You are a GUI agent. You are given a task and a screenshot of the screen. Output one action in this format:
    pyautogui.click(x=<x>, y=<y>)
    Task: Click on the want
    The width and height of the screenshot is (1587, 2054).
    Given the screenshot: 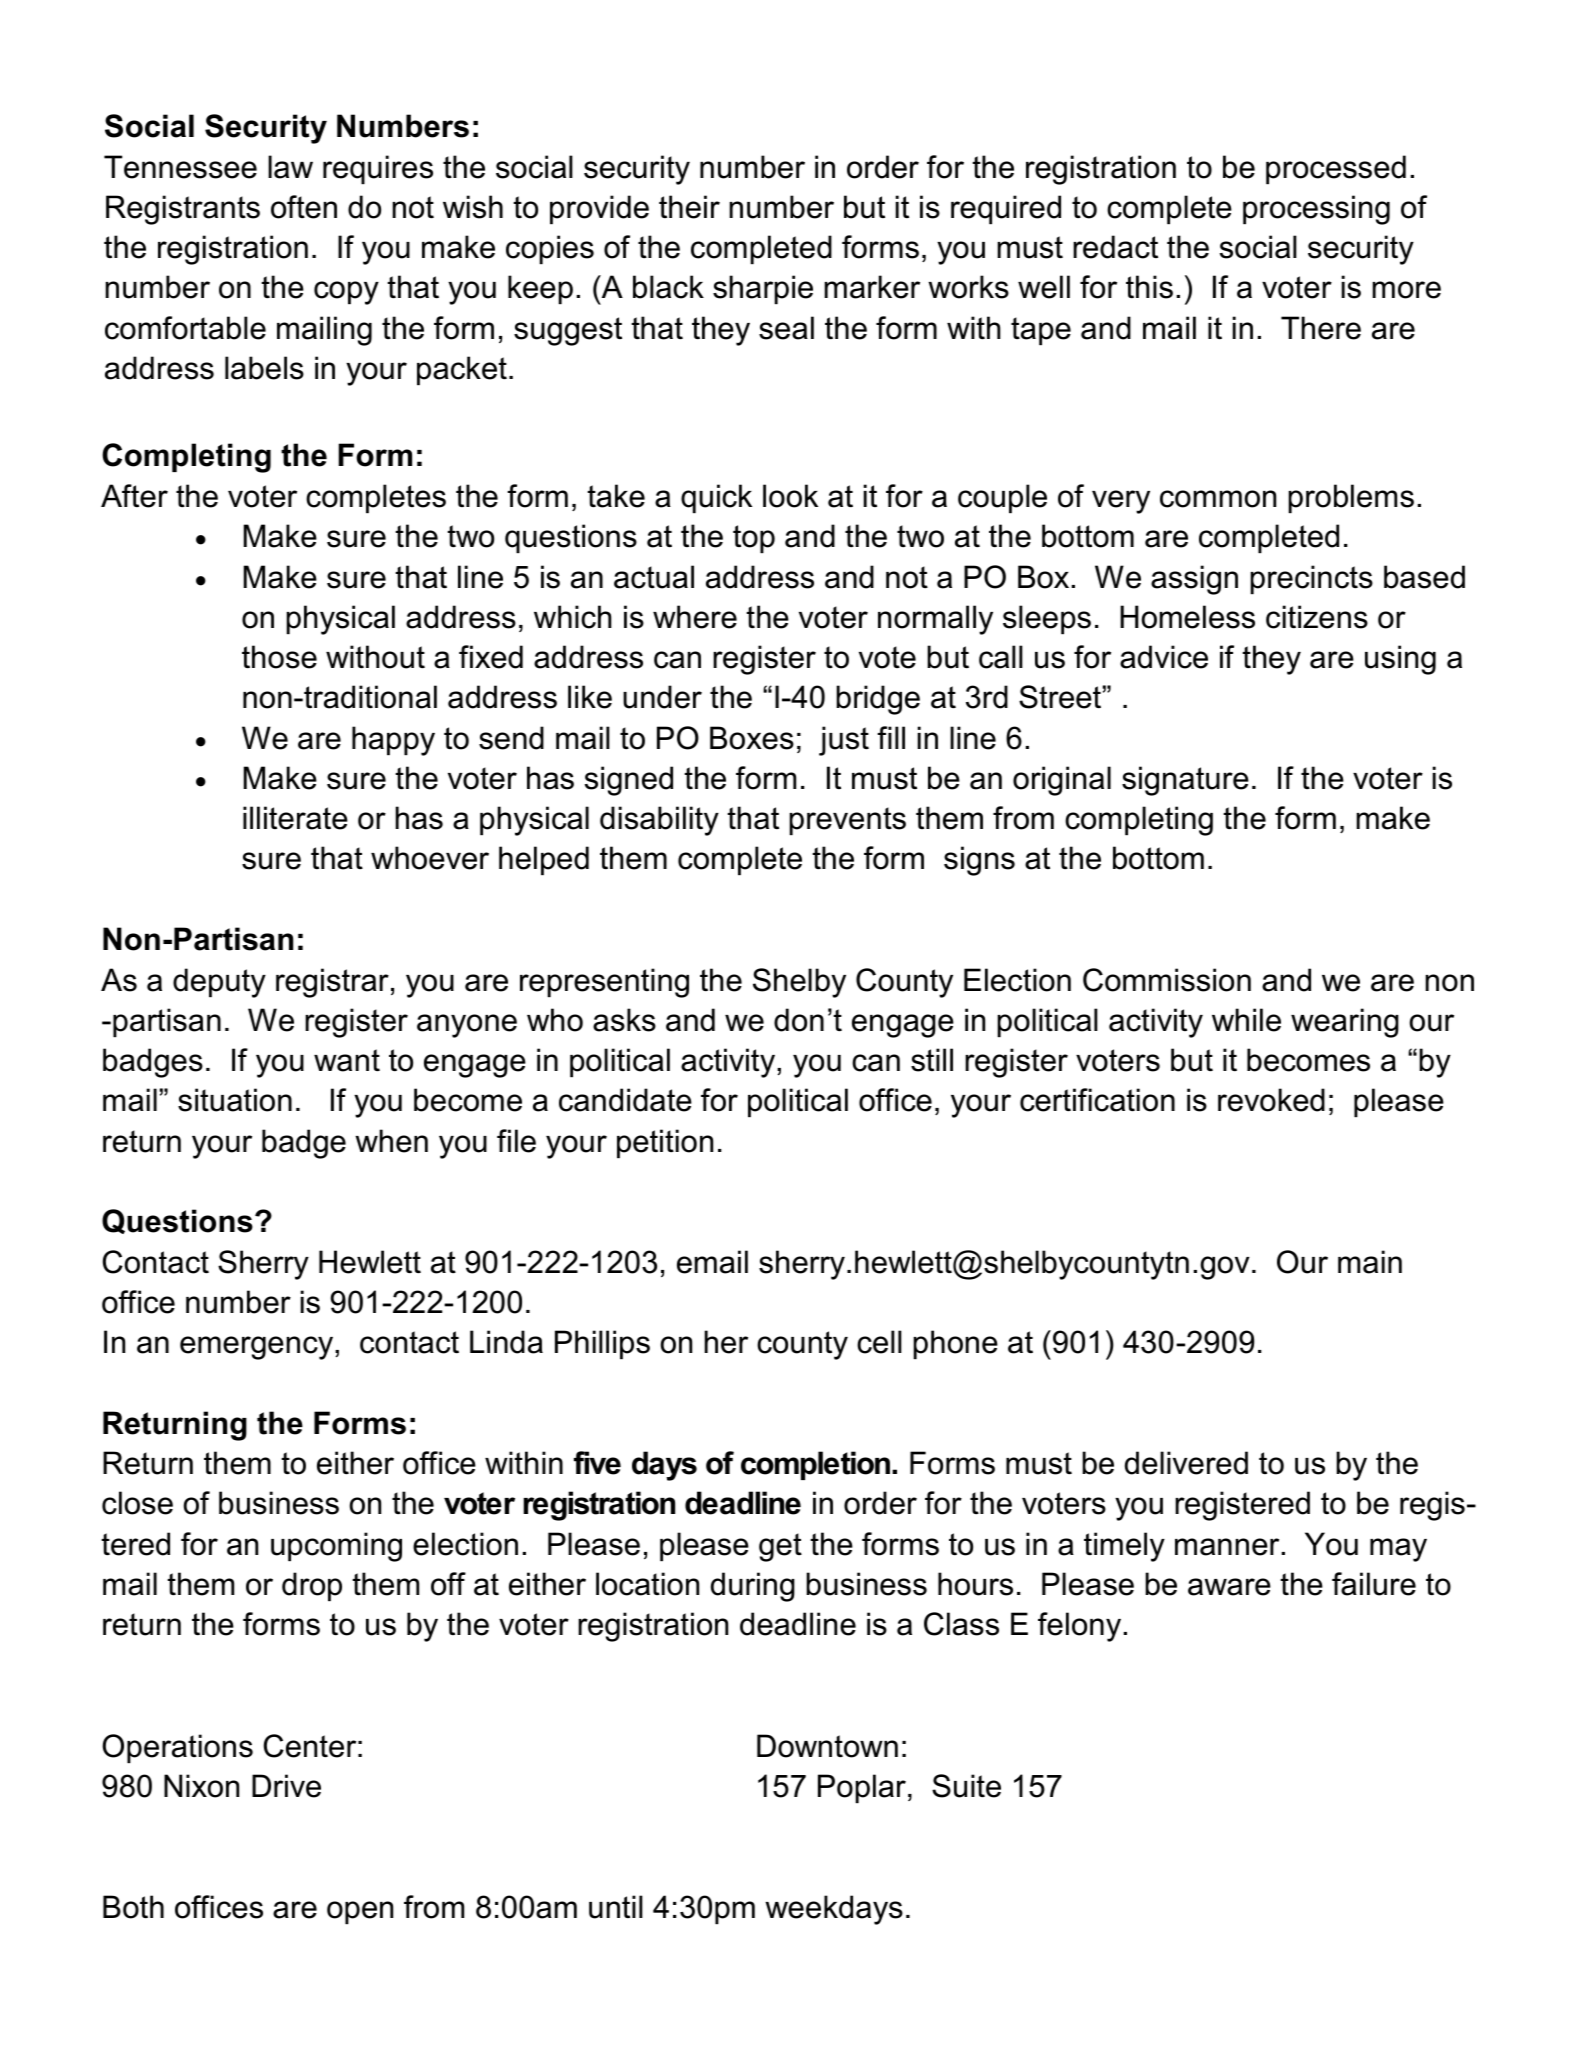 What is the action you would take?
    pyautogui.click(x=347, y=1060)
